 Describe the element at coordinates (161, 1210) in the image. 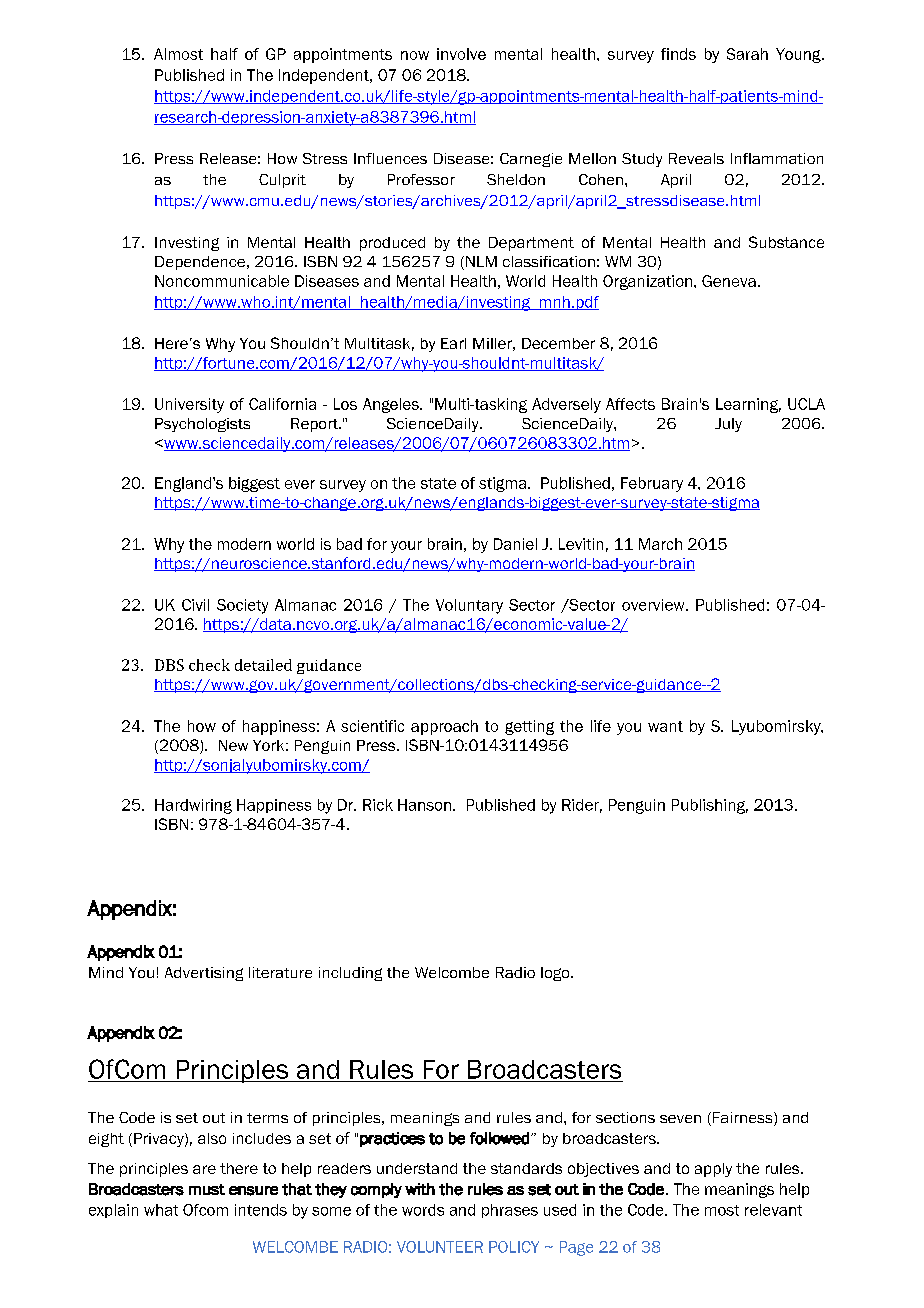

I see `what` at that location.
